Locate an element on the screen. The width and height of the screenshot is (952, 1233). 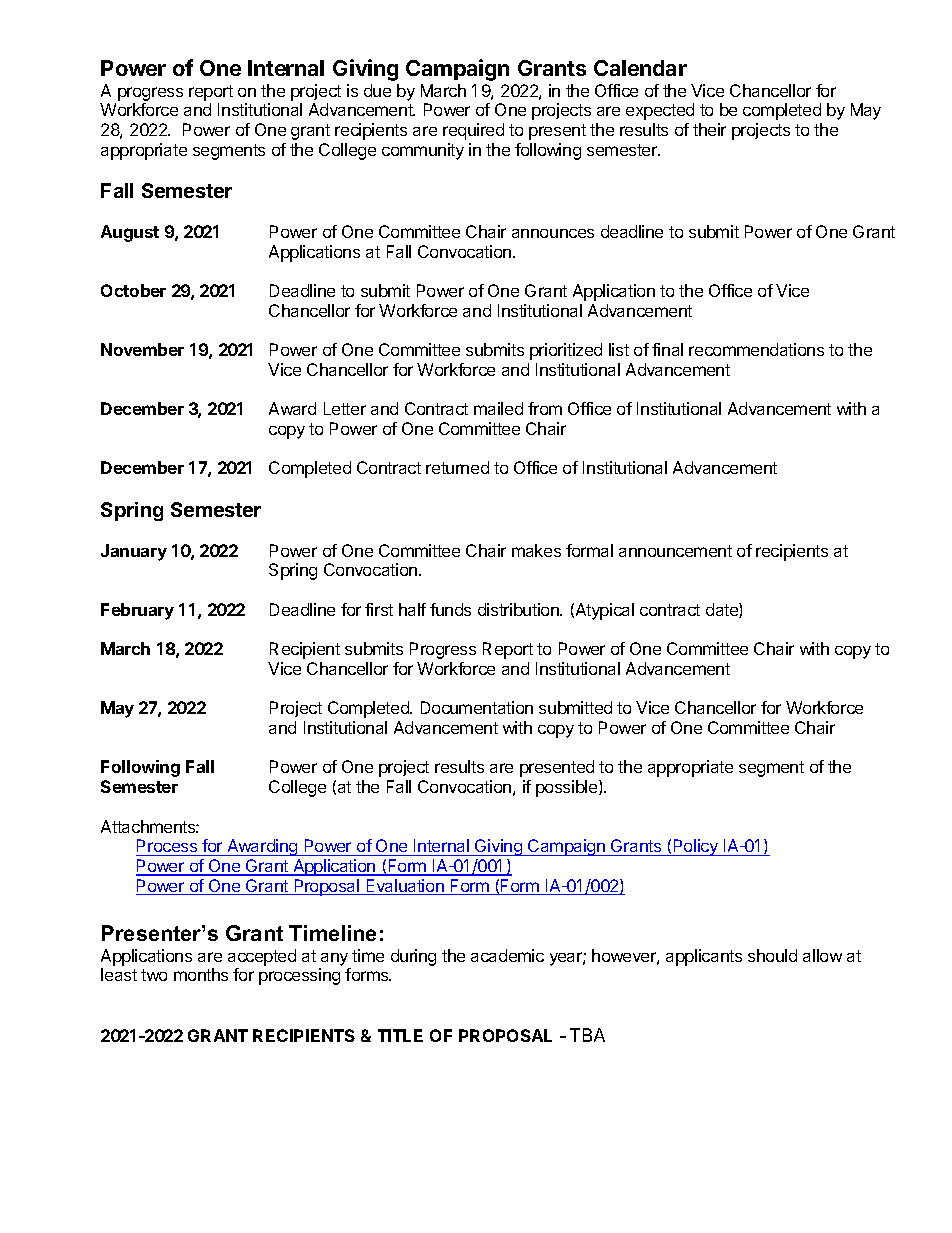
due is located at coordinates (377, 90).
